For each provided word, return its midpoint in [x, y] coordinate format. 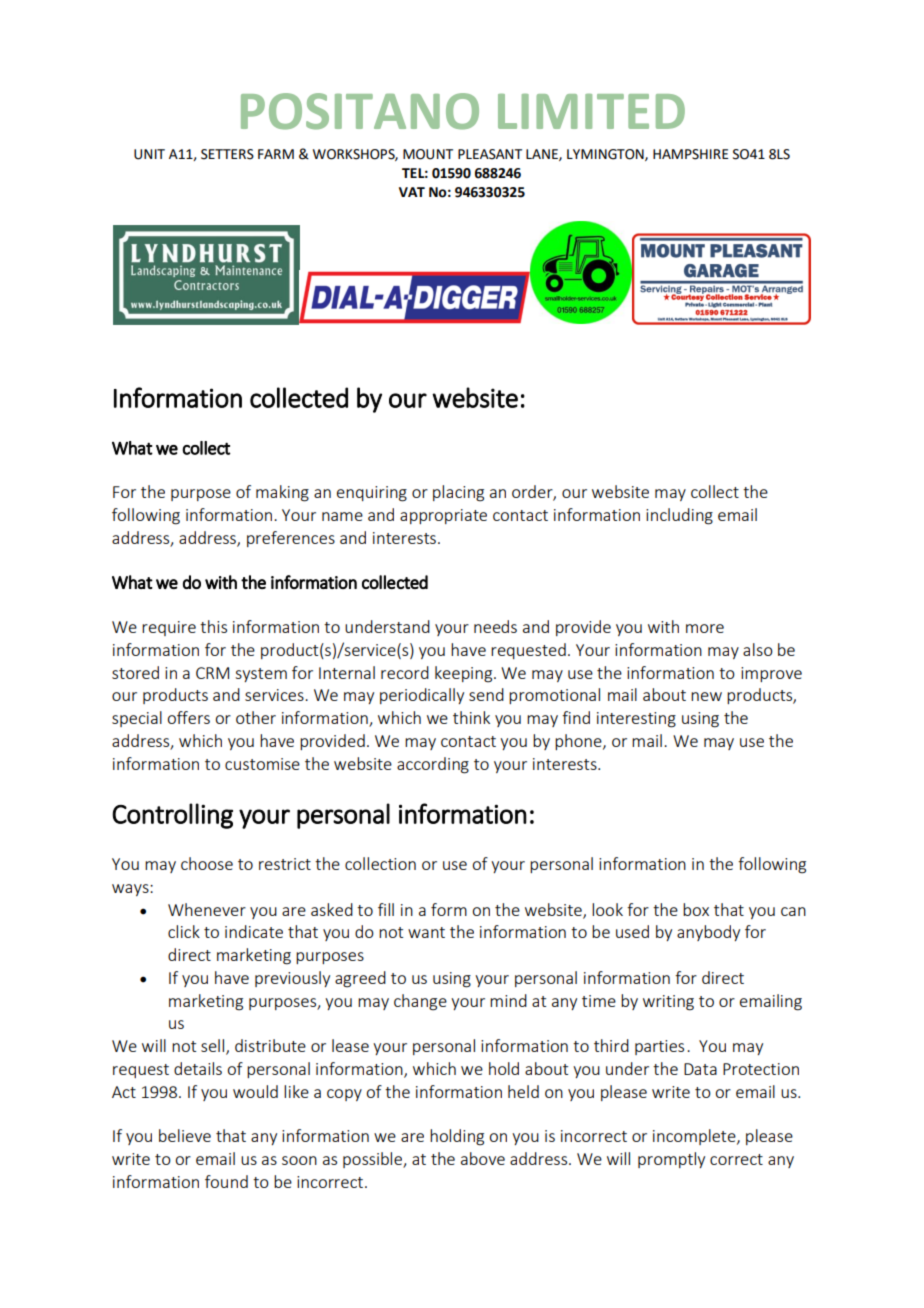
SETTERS [227, 154]
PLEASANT [490, 154]
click [184, 931]
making [282, 493]
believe [185, 1135]
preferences [291, 539]
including [679, 516]
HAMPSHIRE [690, 154]
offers [188, 717]
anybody [708, 933]
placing [458, 493]
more [705, 628]
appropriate [443, 516]
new [706, 696]
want [426, 932]
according [433, 765]
